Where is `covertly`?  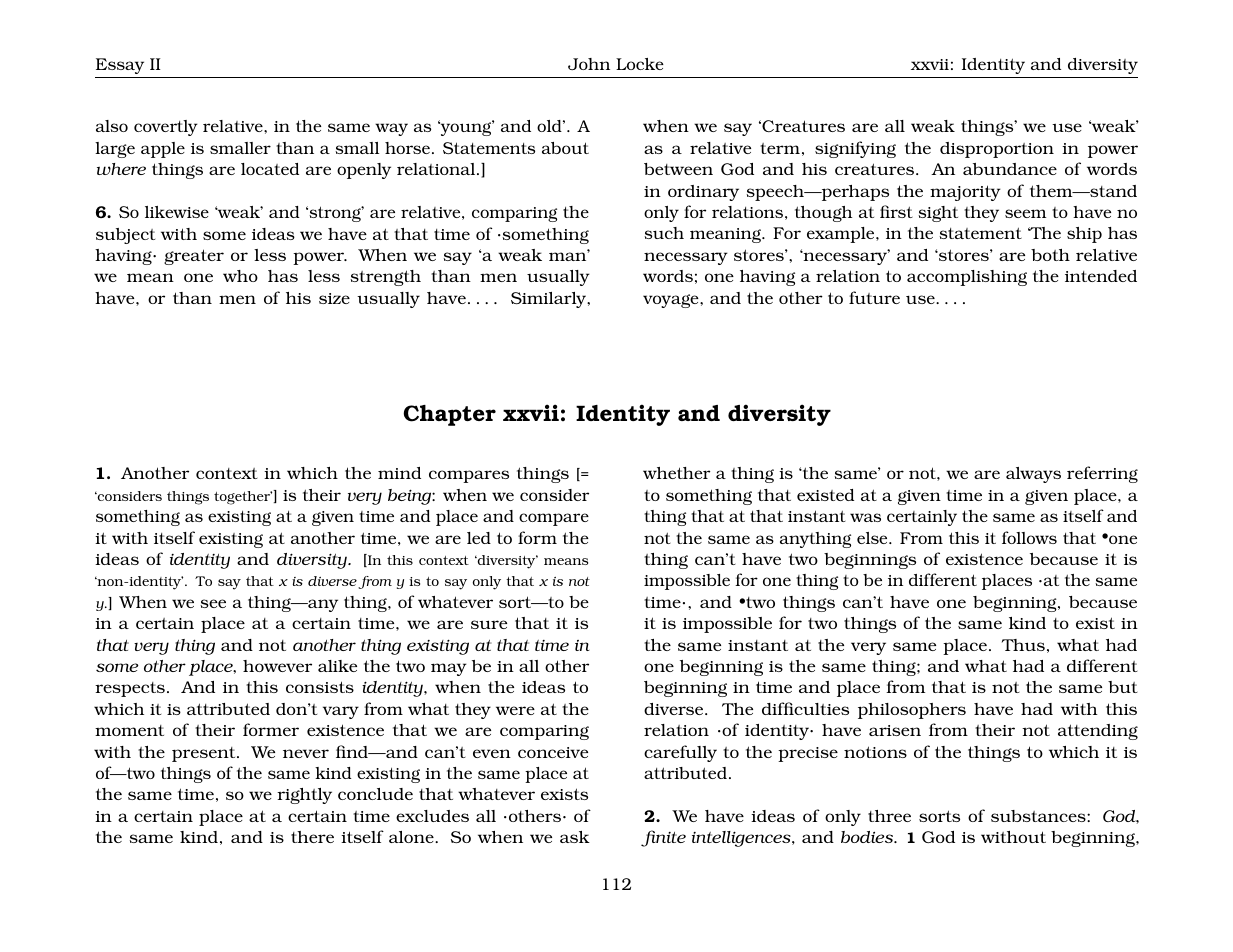
covertly is located at coordinates (166, 128).
